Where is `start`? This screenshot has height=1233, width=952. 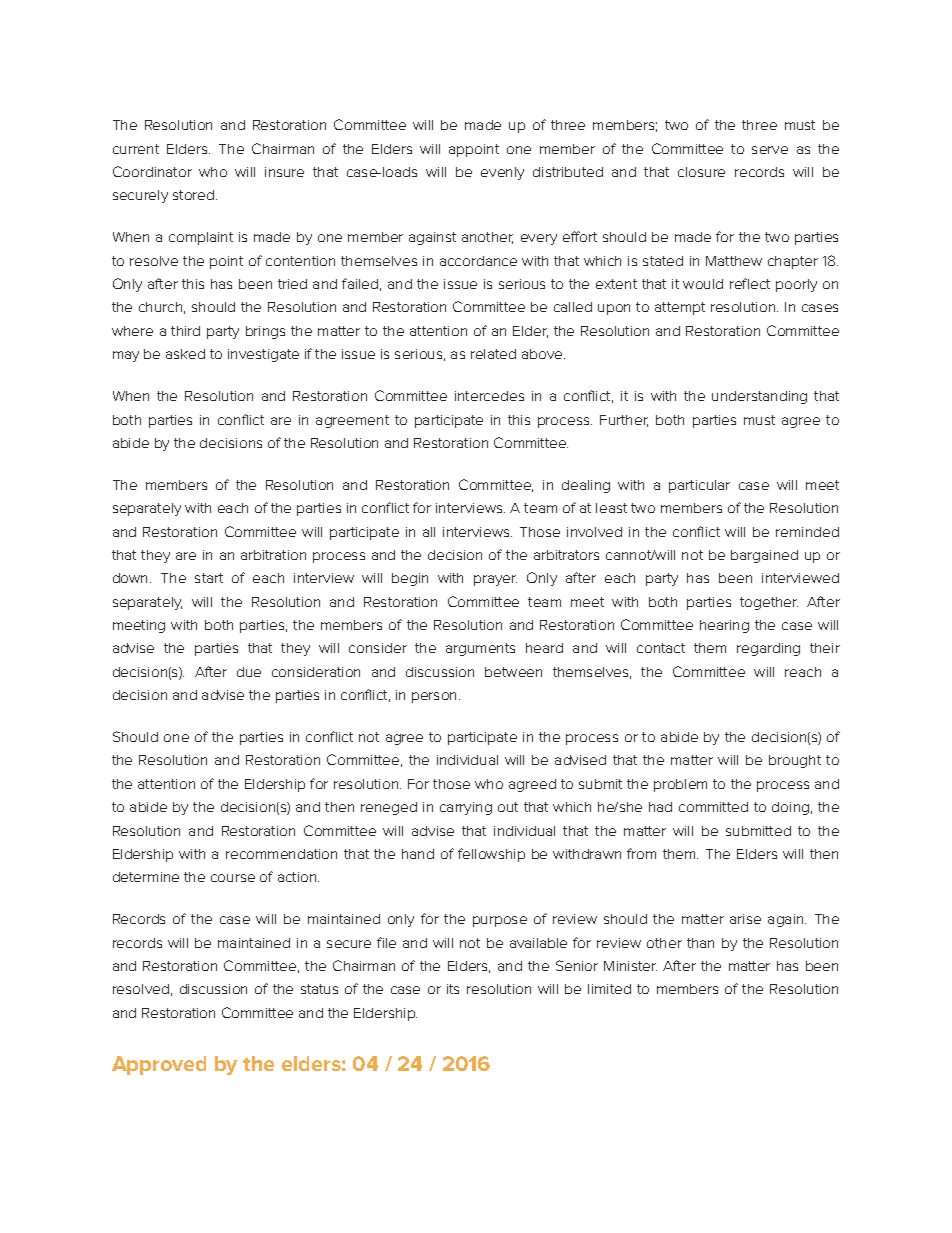 start is located at coordinates (209, 578).
